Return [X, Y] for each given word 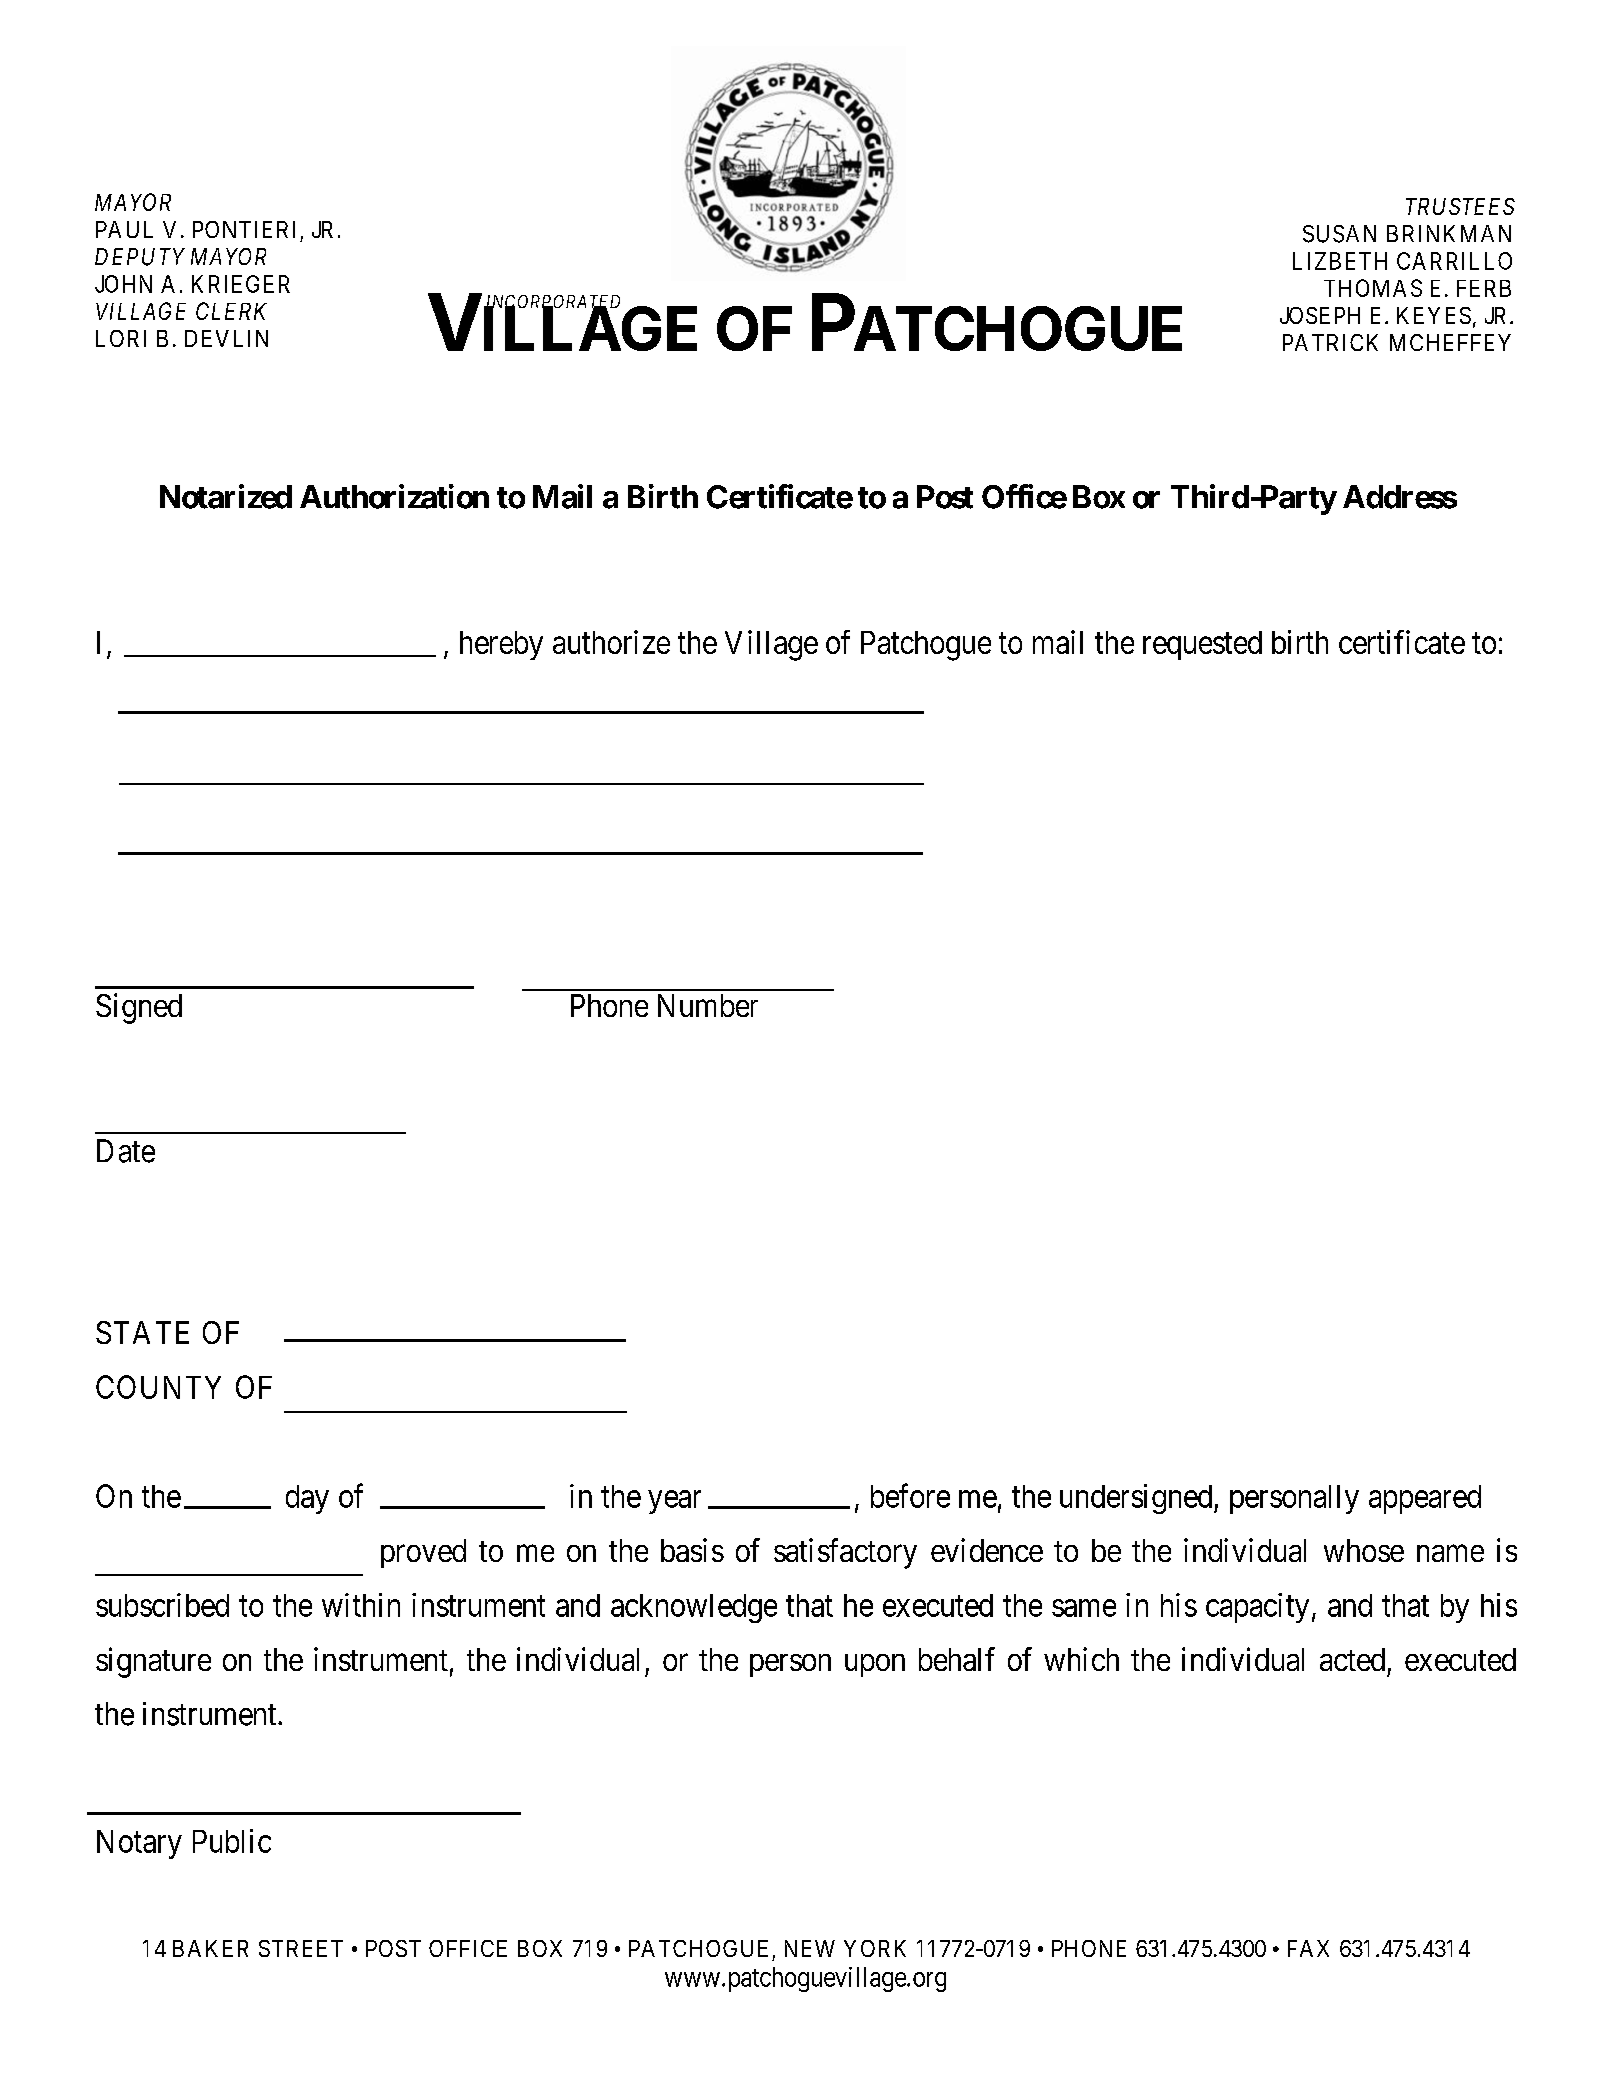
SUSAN [1339, 234]
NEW [810, 1948]
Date [126, 1151]
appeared [1425, 1499]
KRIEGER [241, 284]
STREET [301, 1948]
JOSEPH [1320, 315]
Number [708, 1005]
